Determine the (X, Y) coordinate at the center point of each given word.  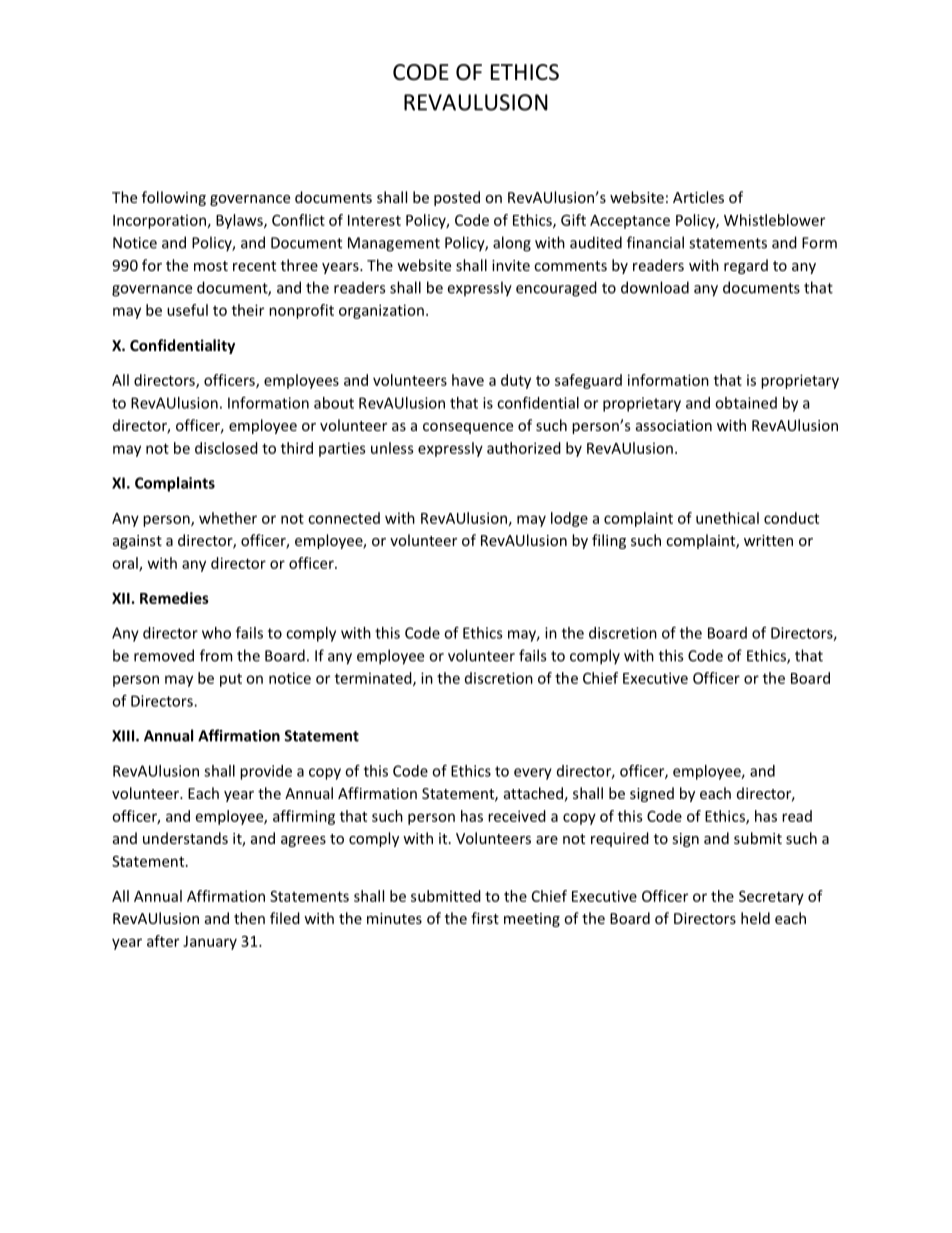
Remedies (174, 598)
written (768, 540)
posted (457, 198)
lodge (569, 519)
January (210, 943)
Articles (698, 197)
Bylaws (240, 221)
